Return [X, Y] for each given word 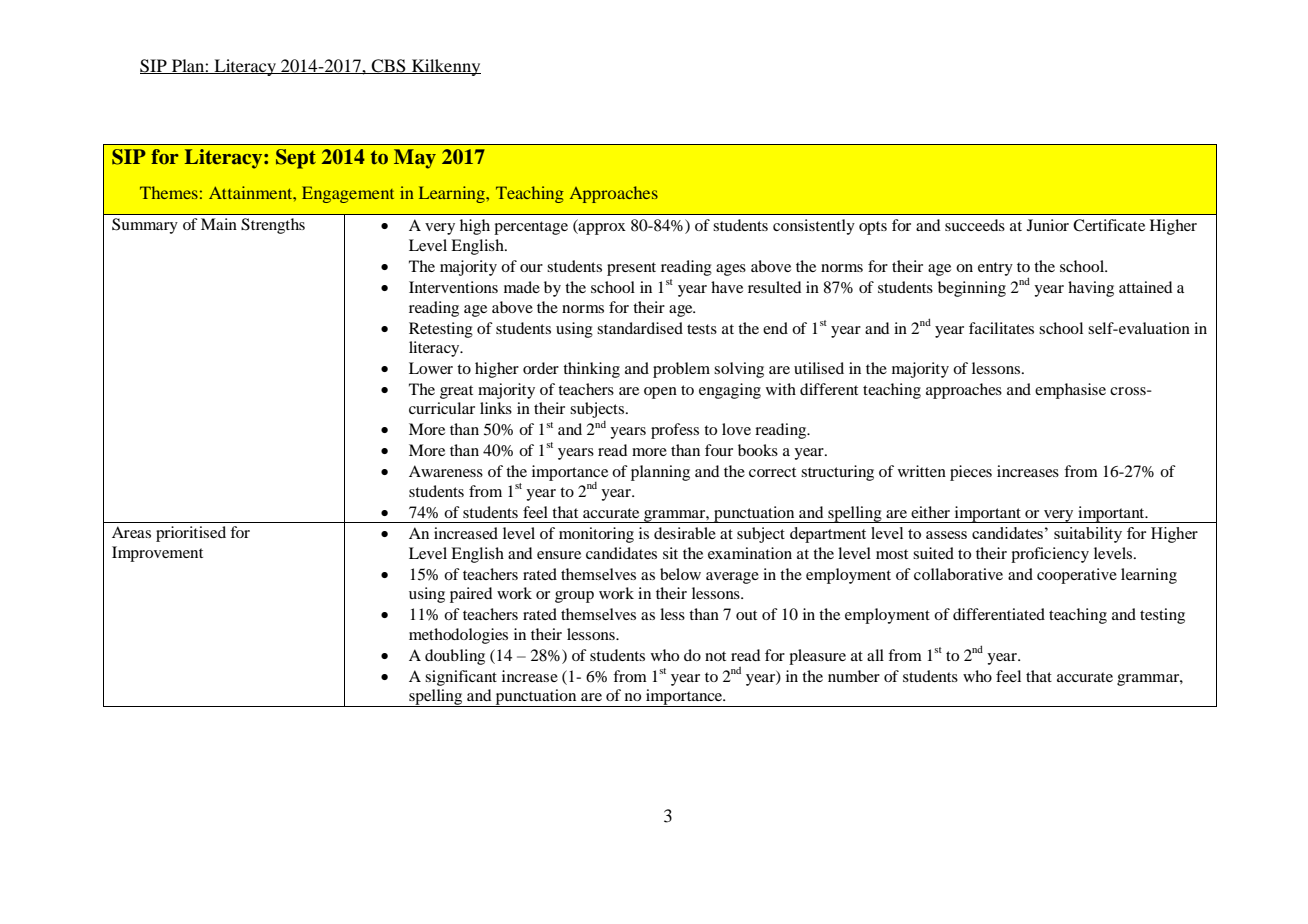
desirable [685, 533]
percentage [531, 228]
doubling [455, 657]
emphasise [1070, 391]
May [415, 159]
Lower [431, 368]
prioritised [191, 534]
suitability [1088, 535]
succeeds [975, 225]
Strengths [273, 226]
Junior [1048, 225]
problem [681, 370]
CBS [389, 66]
